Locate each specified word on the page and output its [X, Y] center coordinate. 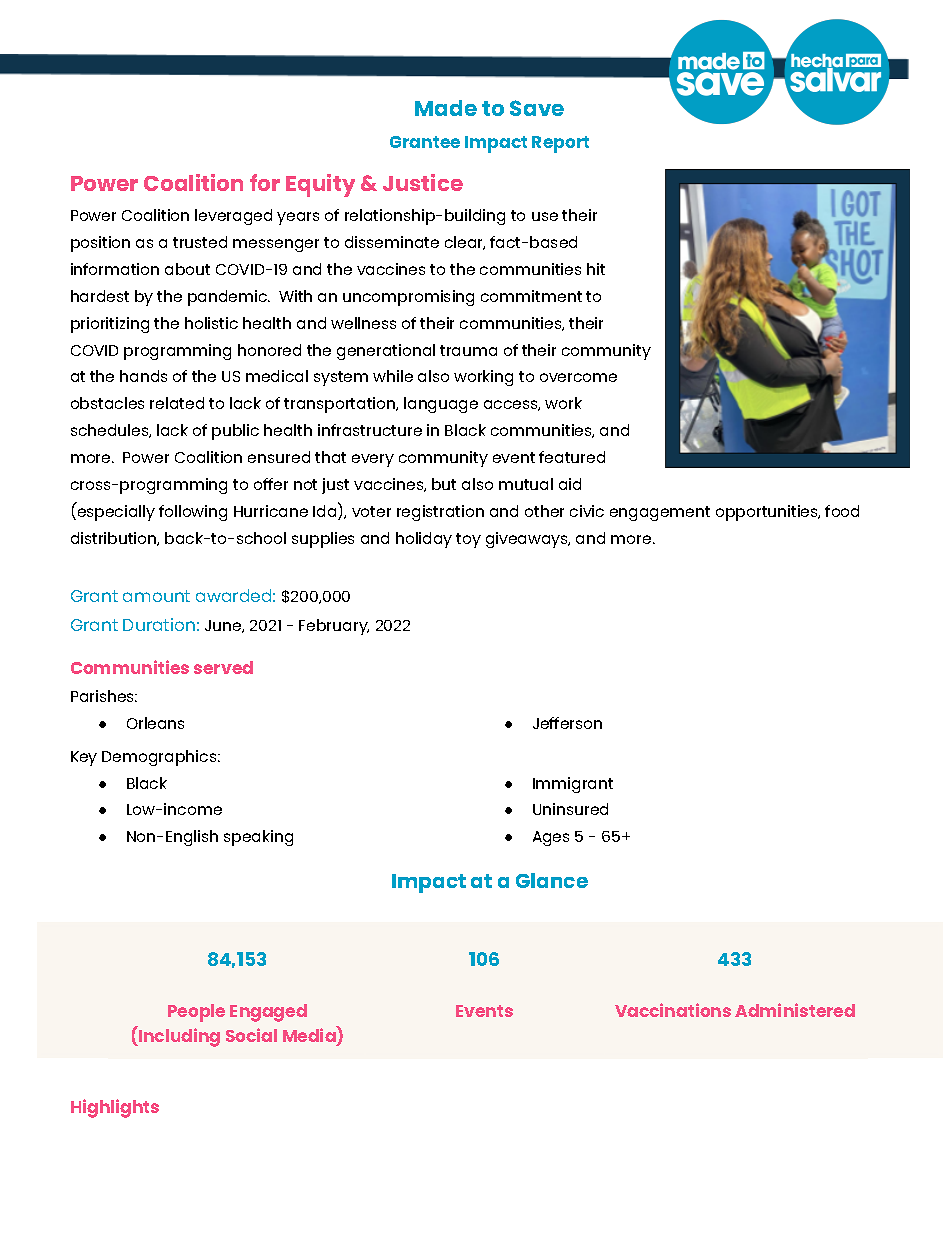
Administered [795, 1010]
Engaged [268, 1013]
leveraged [233, 217]
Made [446, 108]
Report [560, 144]
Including [178, 1037]
